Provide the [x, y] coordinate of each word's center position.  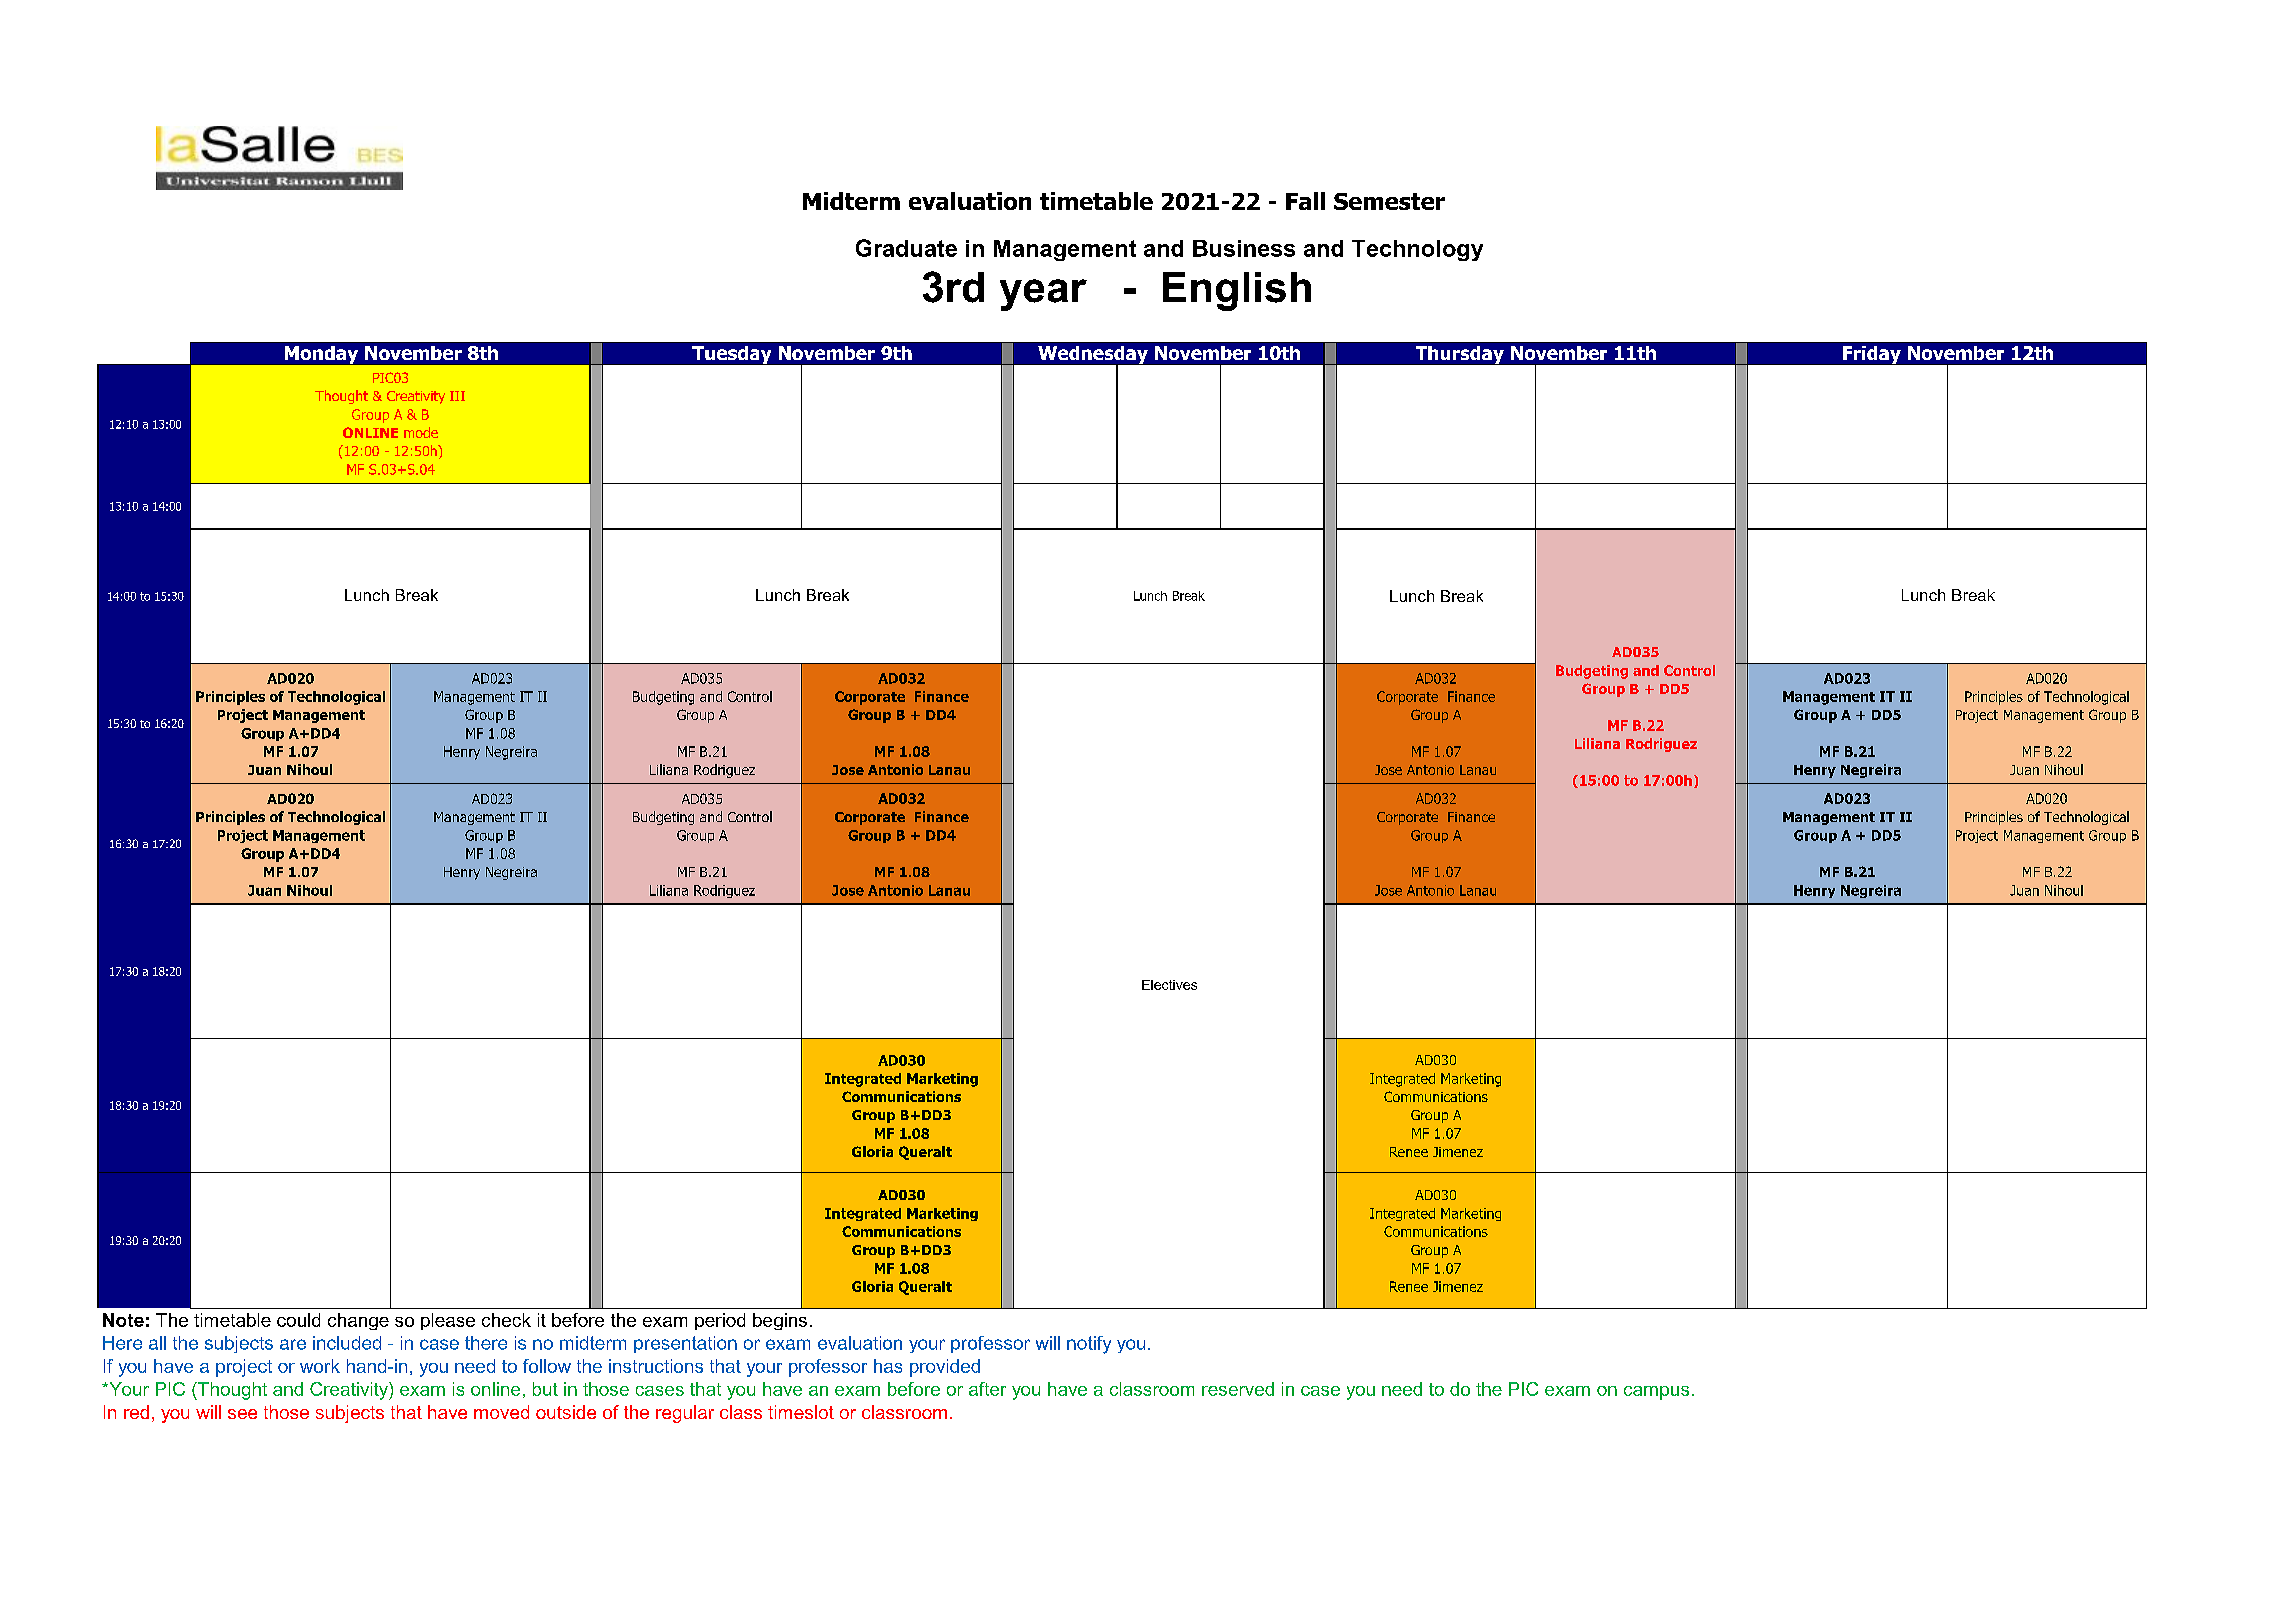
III [457, 396]
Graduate [906, 248]
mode [421, 432]
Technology [1417, 250]
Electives [1169, 985]
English [1237, 291]
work [320, 1366]
